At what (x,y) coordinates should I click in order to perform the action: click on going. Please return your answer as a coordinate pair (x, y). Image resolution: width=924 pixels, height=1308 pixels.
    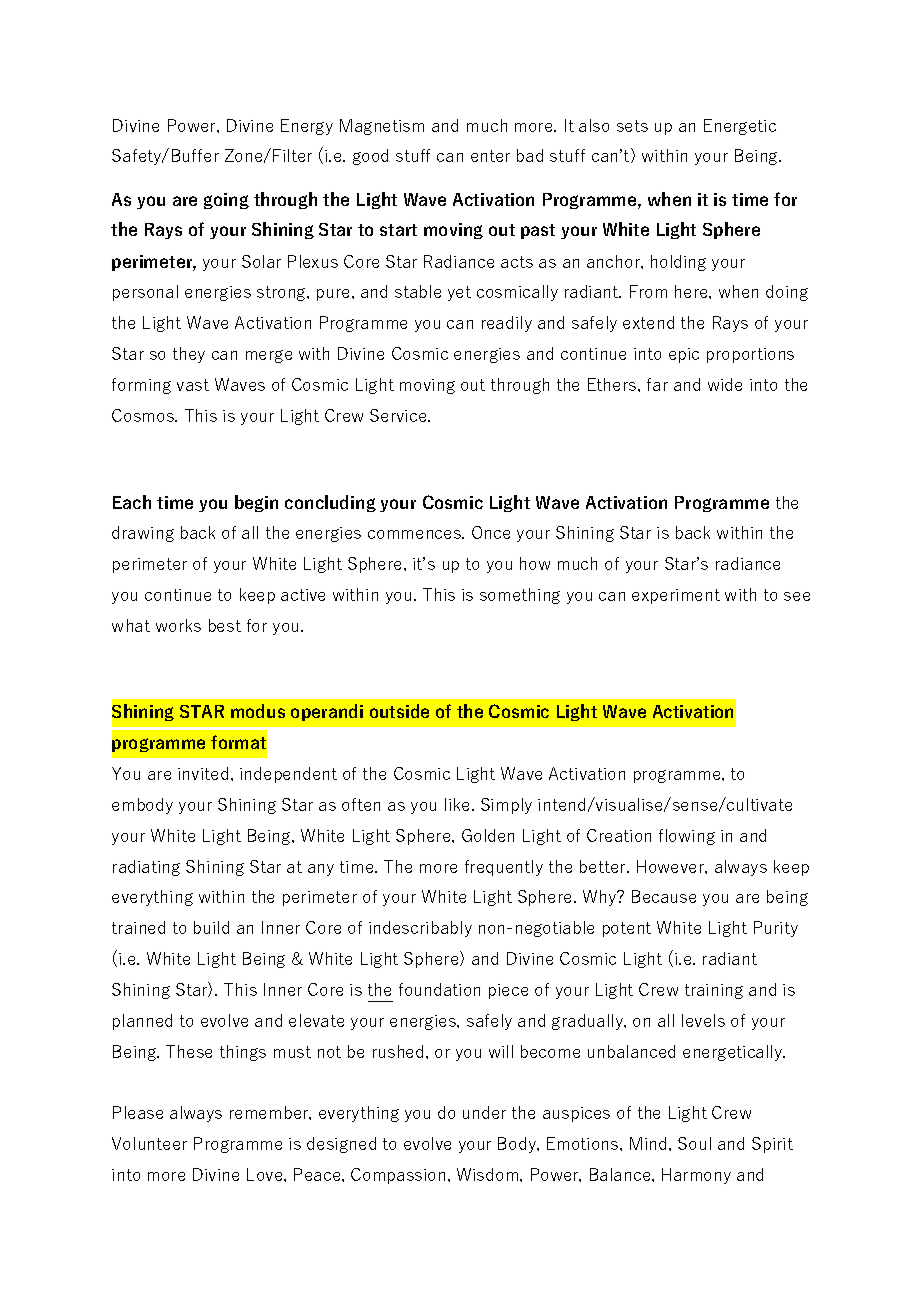
    Looking at the image, I should click on (226, 201).
